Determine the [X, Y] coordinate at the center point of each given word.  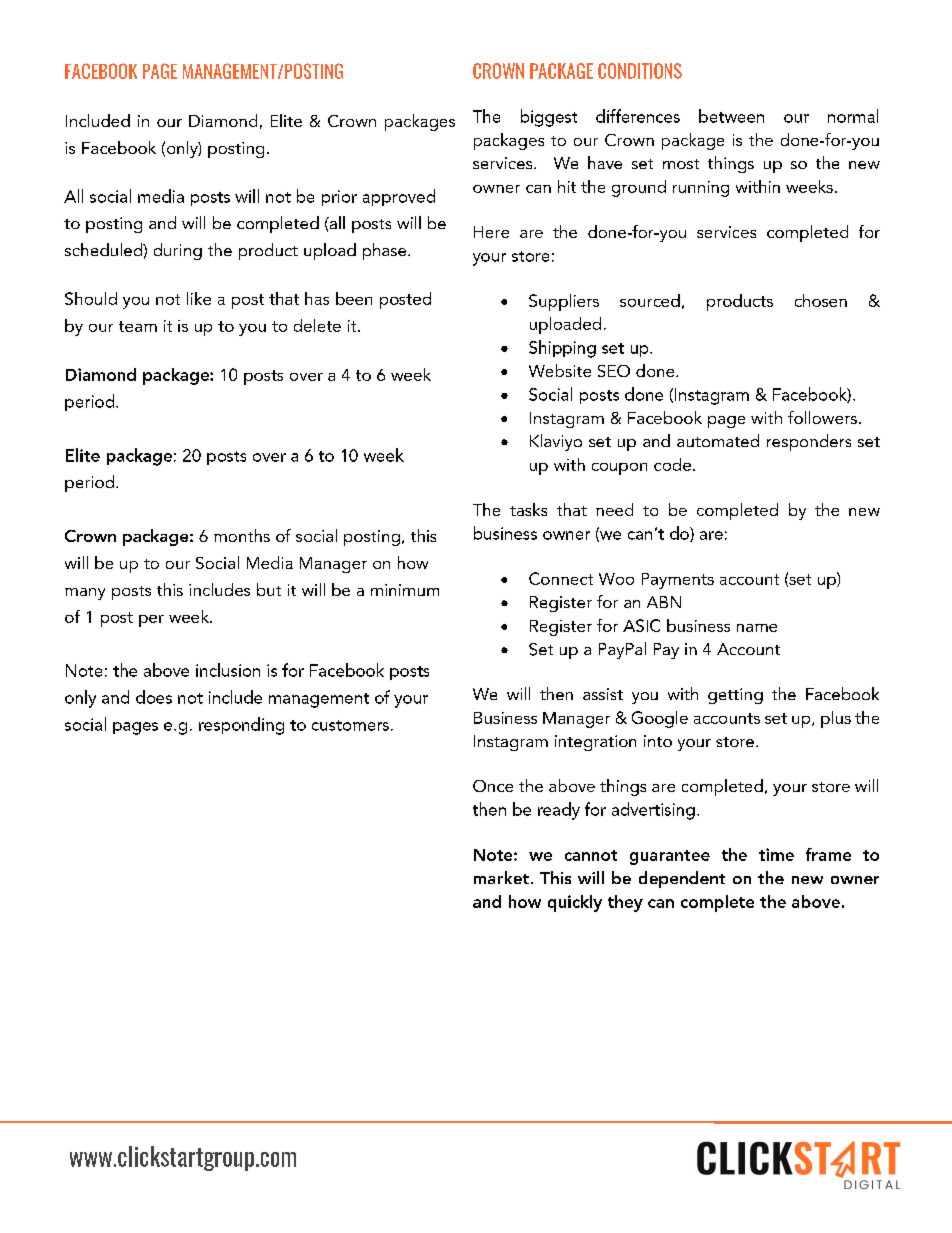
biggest [549, 118]
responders [809, 442]
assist [603, 694]
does [154, 697]
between [731, 116]
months [242, 535]
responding [241, 726]
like [199, 298]
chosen [821, 300]
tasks [528, 509]
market [501, 877]
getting [735, 696]
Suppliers [564, 302]
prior [339, 198]
